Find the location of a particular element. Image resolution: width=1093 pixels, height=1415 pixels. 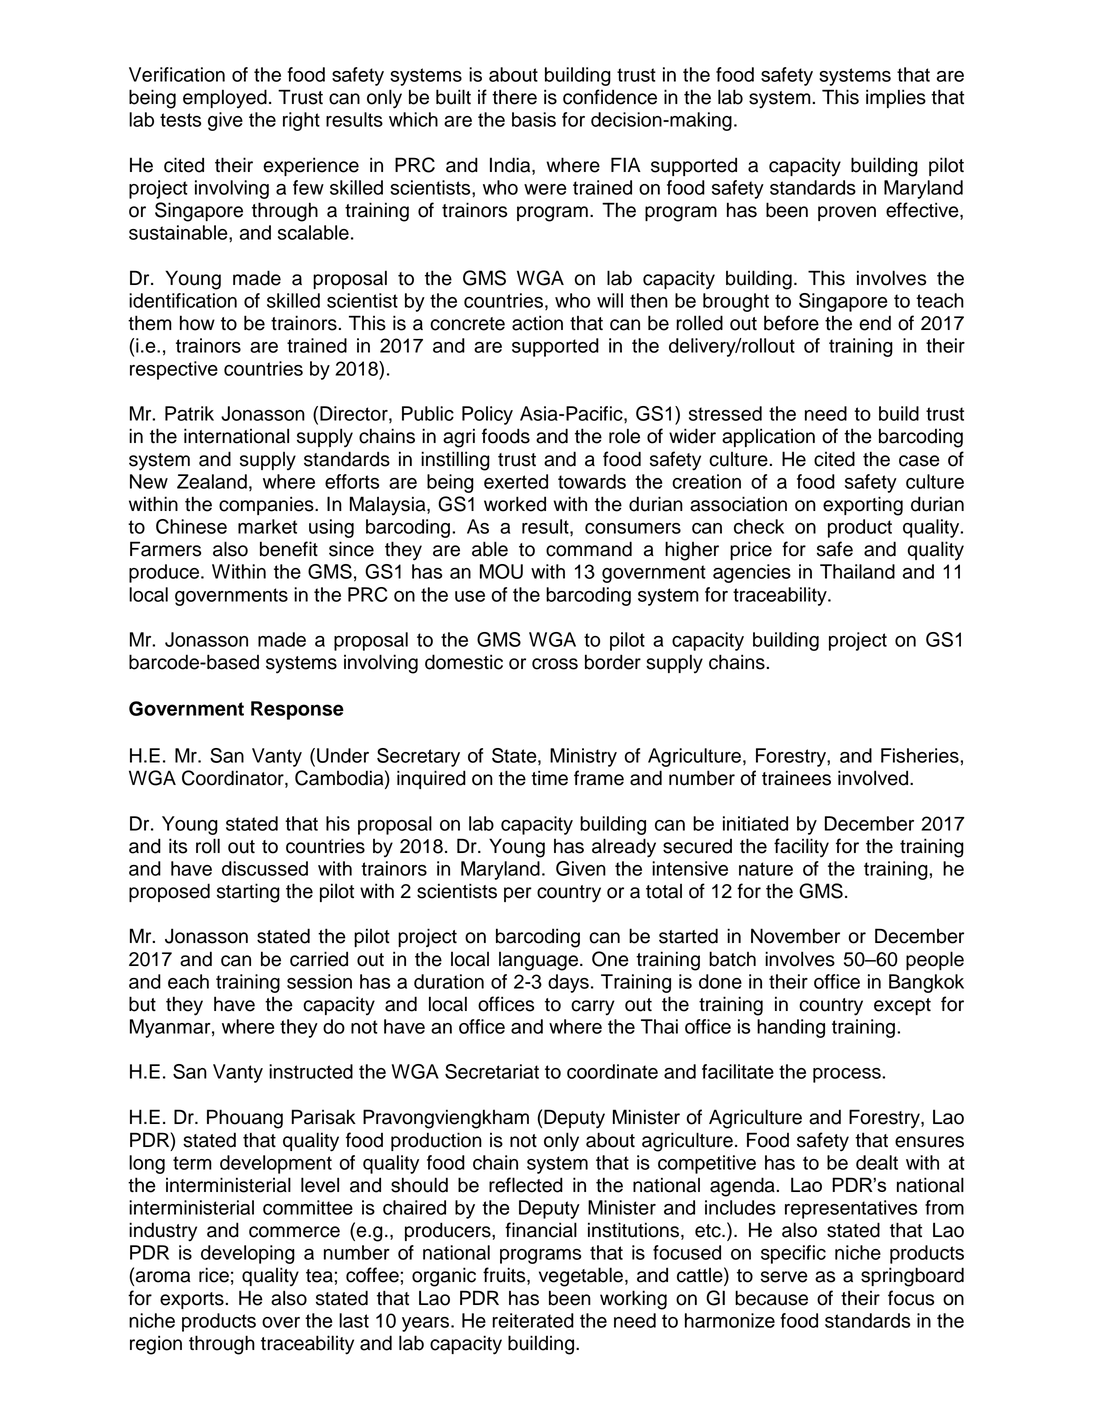

worked is located at coordinates (515, 504).
